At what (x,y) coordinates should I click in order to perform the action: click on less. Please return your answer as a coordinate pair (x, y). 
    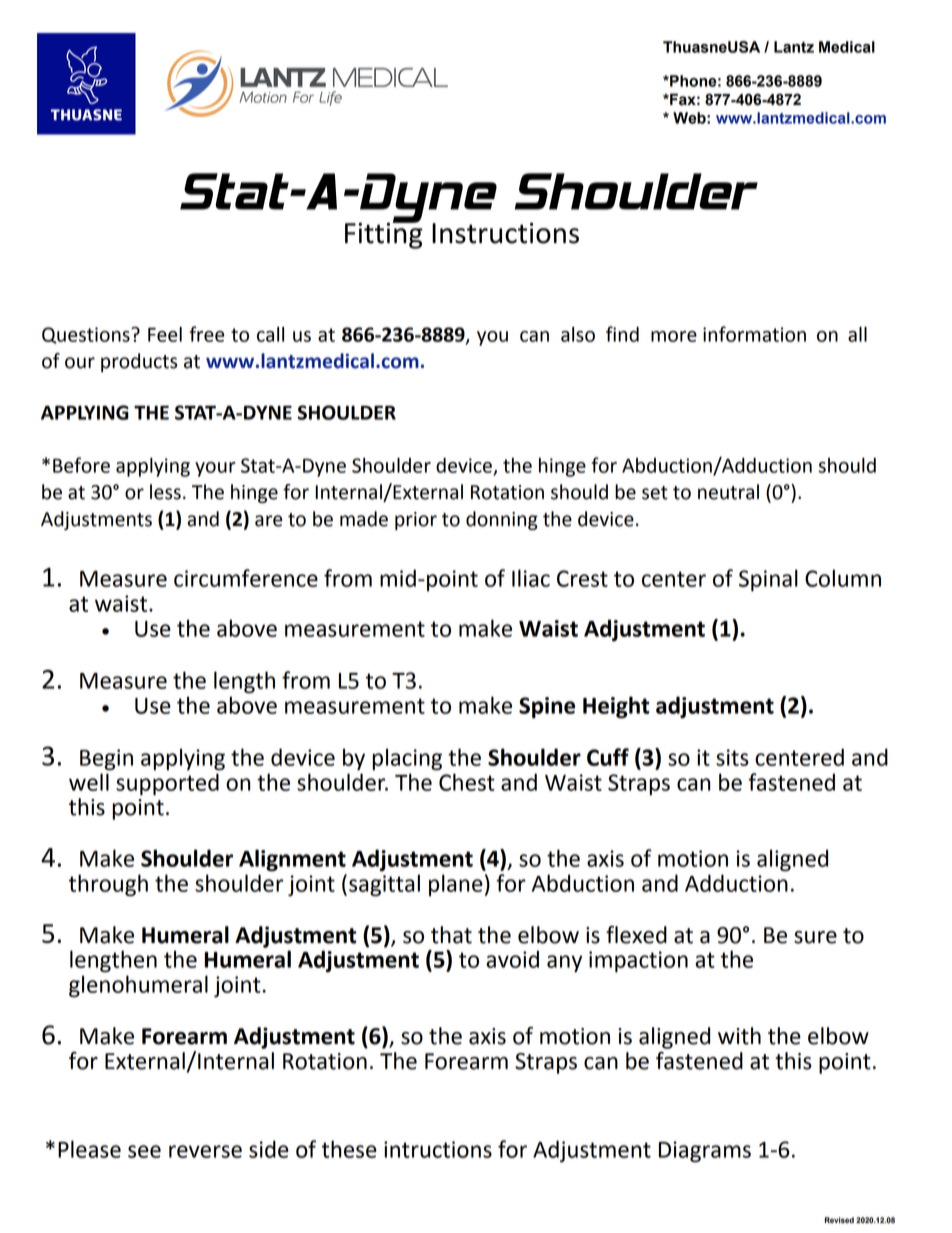
    Looking at the image, I should click on (165, 492).
